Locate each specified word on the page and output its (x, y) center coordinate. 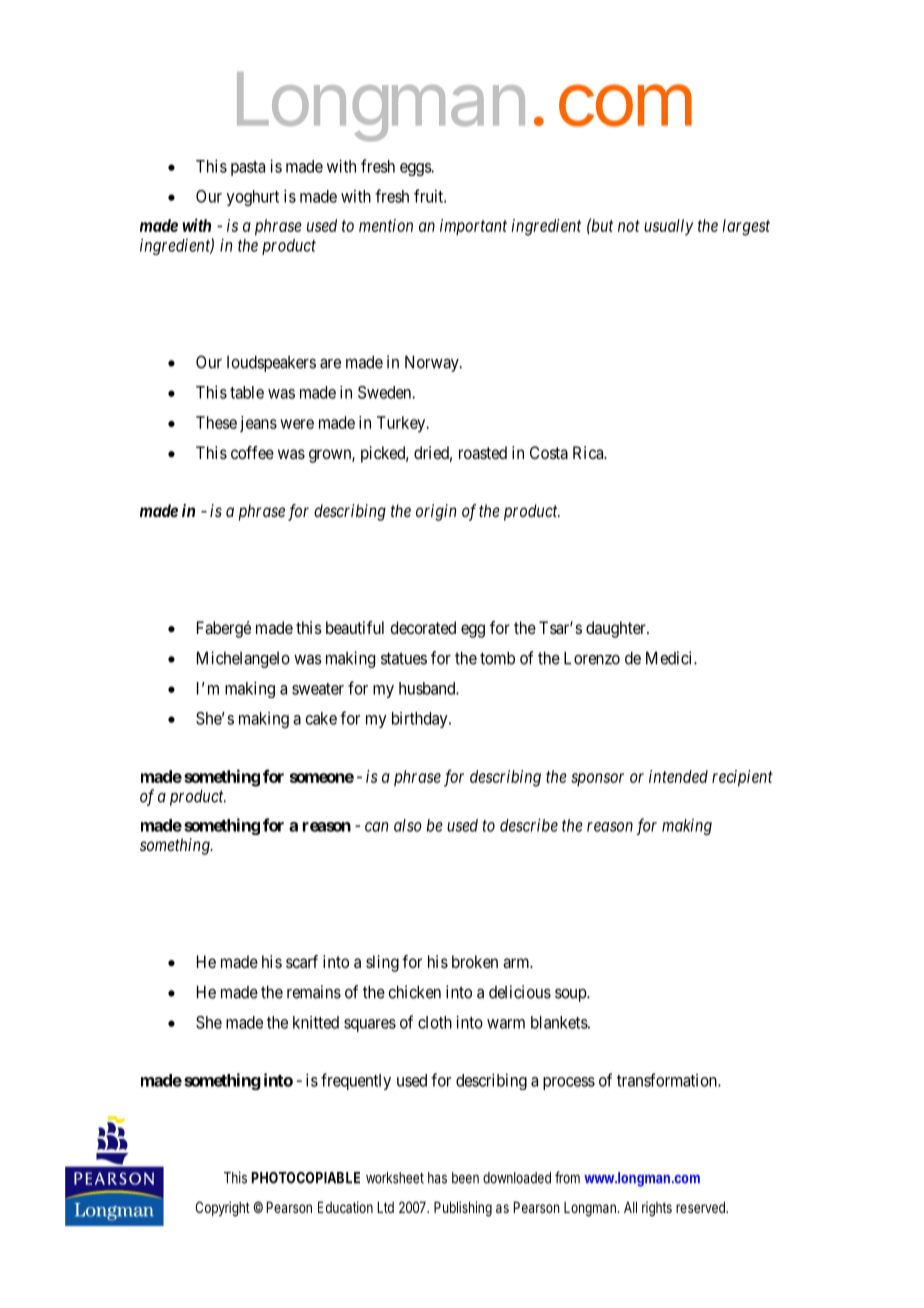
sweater (318, 689)
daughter (617, 629)
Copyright (222, 1209)
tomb (497, 658)
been (465, 1178)
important (473, 227)
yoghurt (253, 198)
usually (669, 227)
